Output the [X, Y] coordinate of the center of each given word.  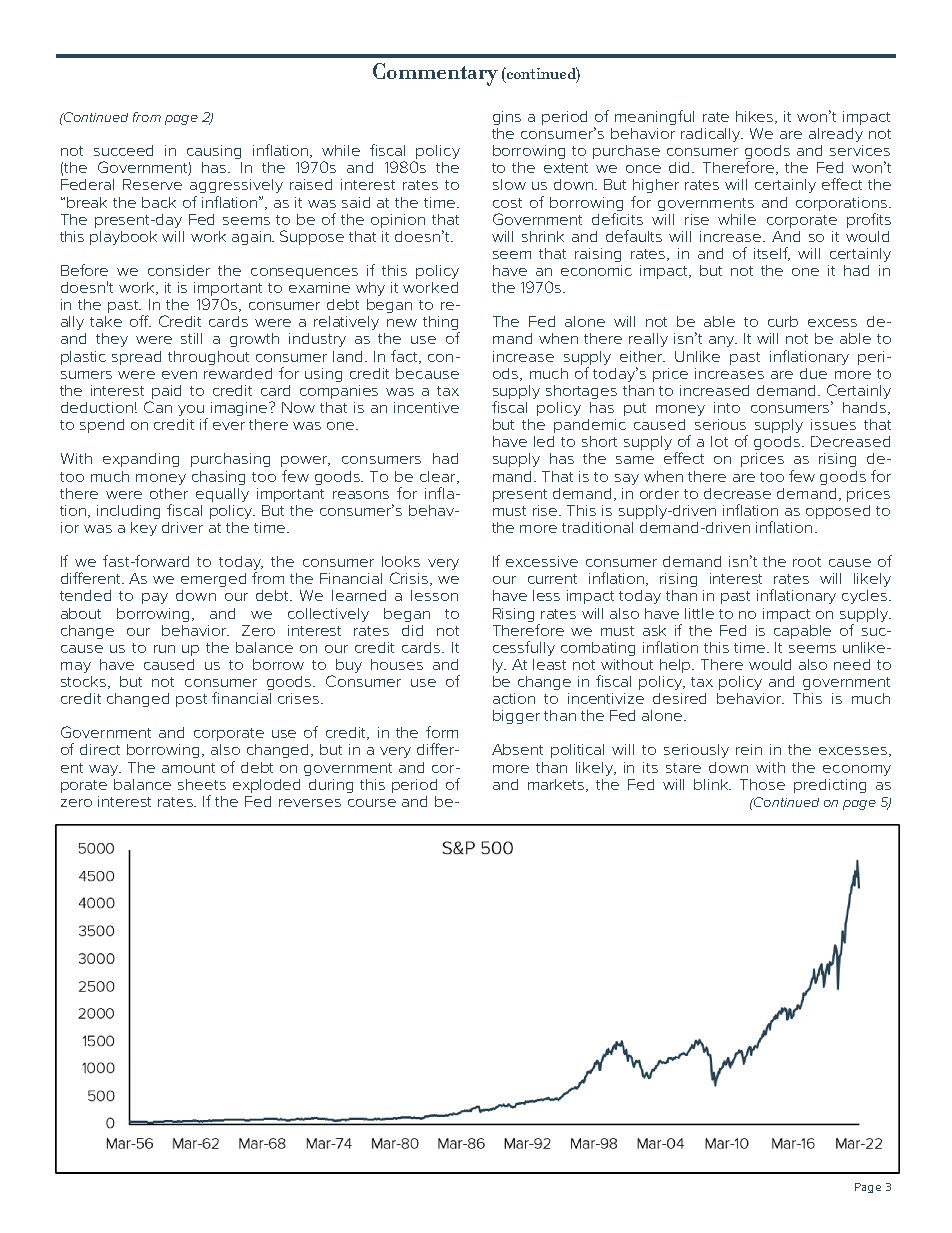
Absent [517, 749]
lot [719, 441]
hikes [756, 117]
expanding [141, 460]
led [544, 441]
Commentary [435, 74]
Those [762, 784]
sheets [202, 784]
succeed [123, 150]
